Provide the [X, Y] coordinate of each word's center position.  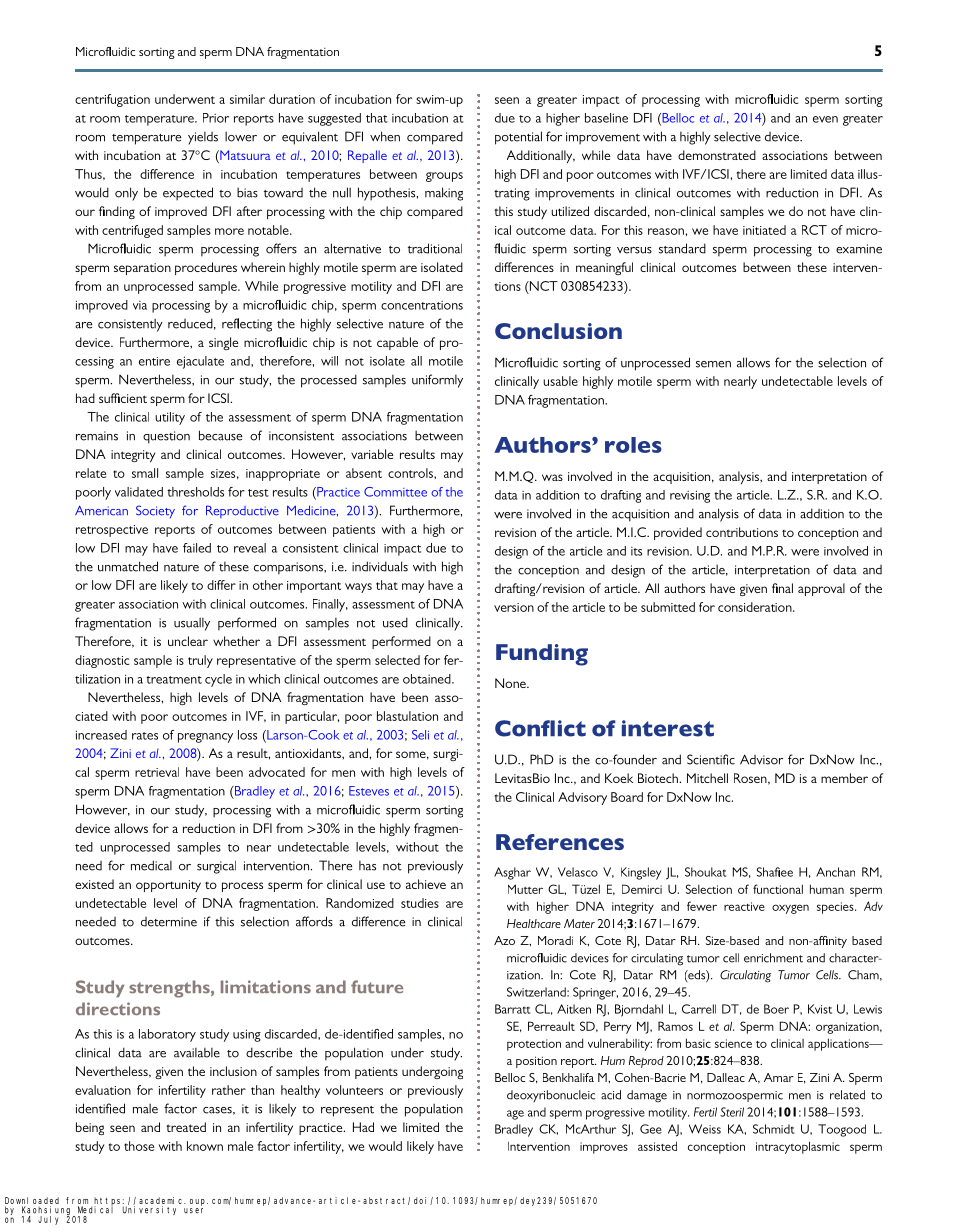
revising [690, 496]
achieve [426, 884]
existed [94, 884]
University [149, 1210]
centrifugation [112, 100]
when [385, 136]
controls [411, 473]
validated [139, 492]
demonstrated [717, 155]
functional [778, 889]
